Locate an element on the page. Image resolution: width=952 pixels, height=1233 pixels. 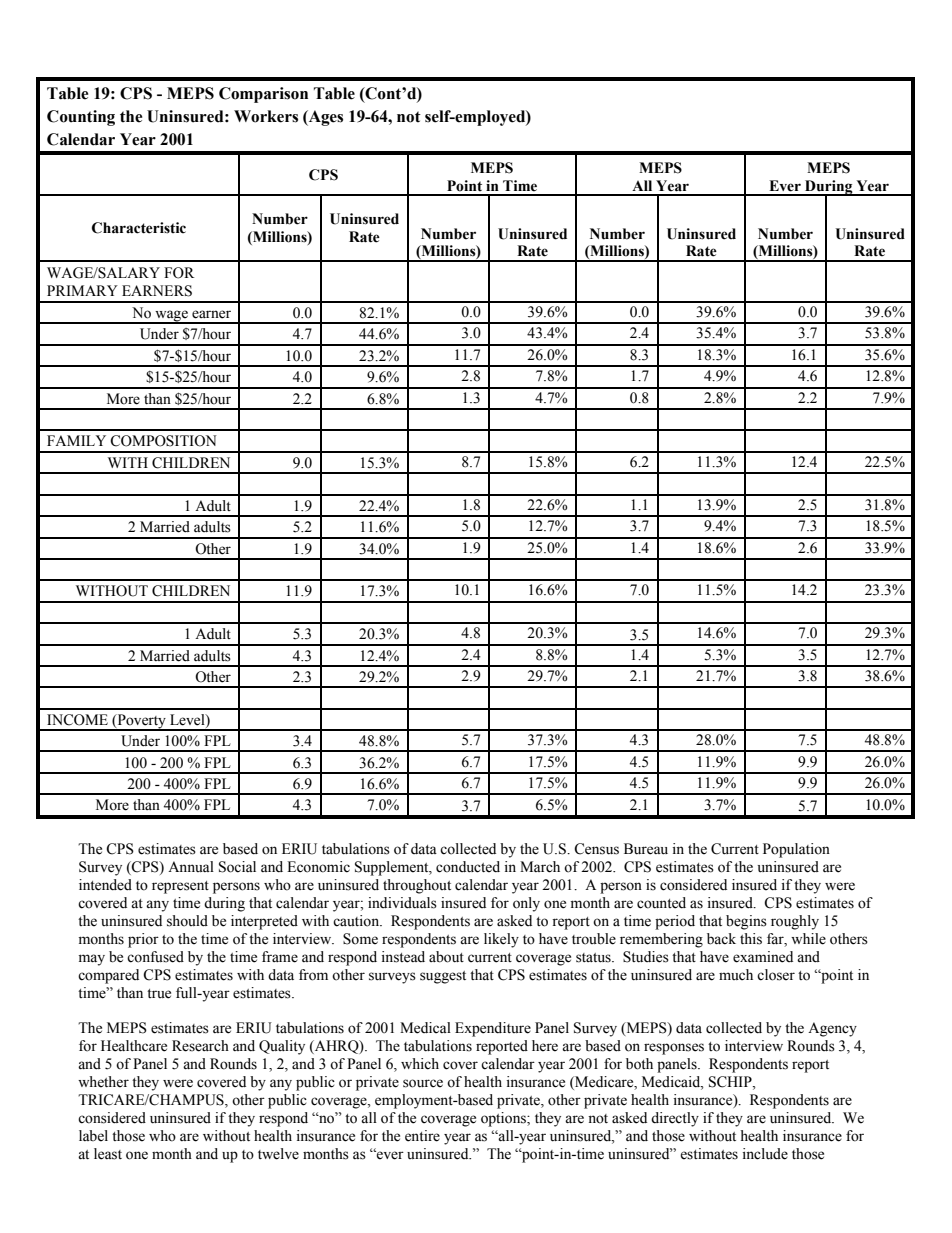
Bureau is located at coordinates (646, 849).
